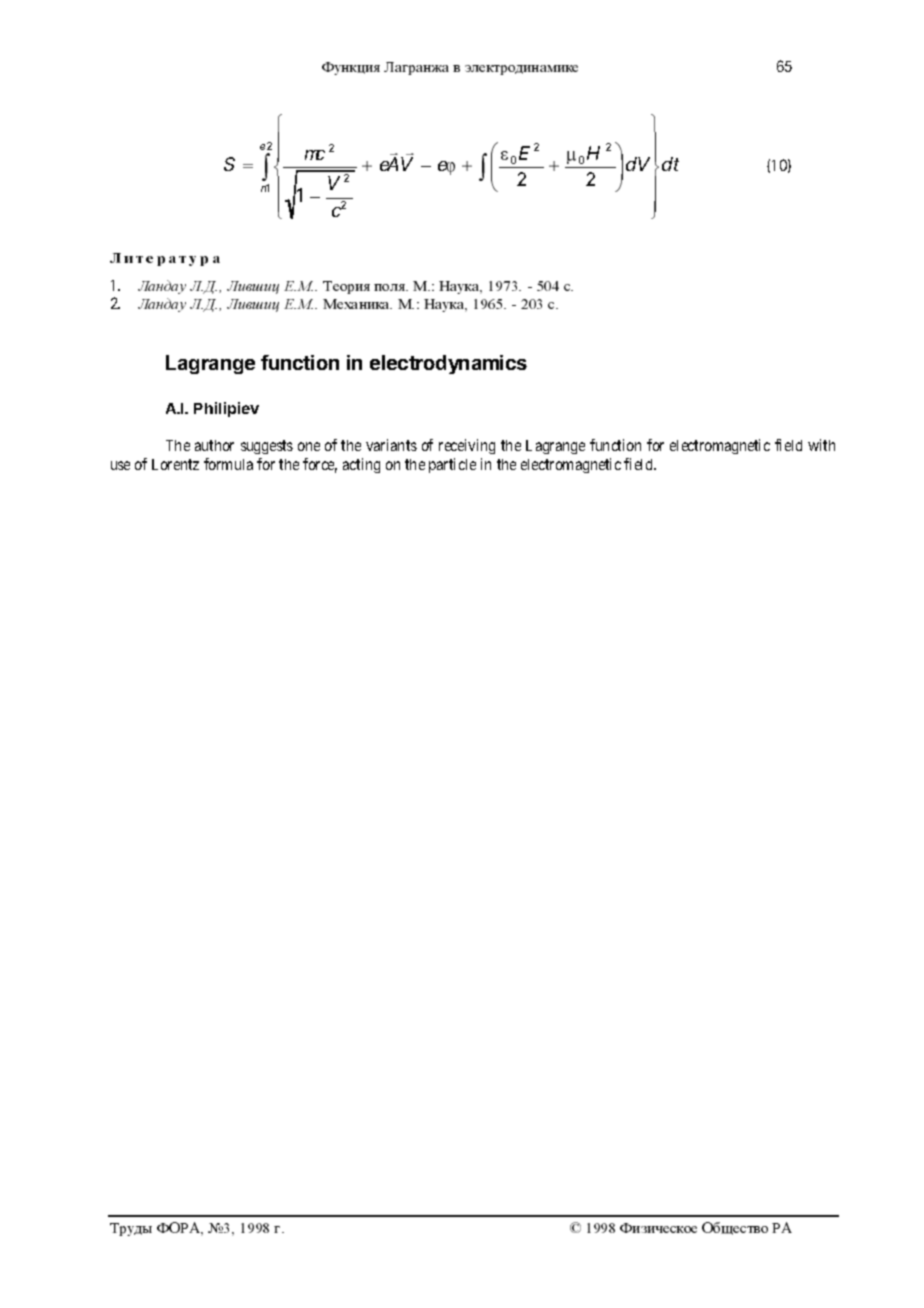  I want to click on electrodynamics, so click(448, 364).
